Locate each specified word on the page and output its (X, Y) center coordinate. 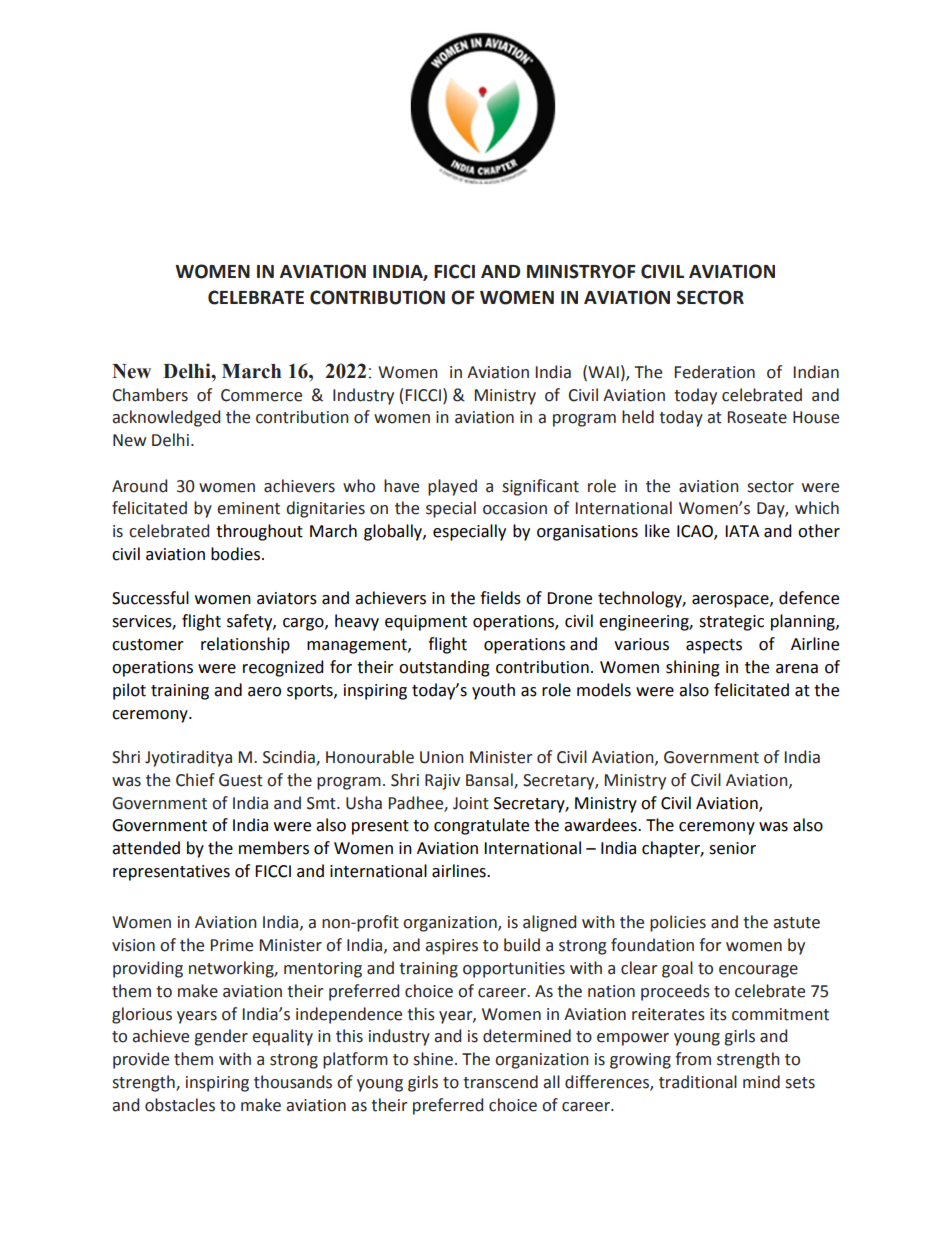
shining (693, 668)
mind (761, 1082)
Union (442, 757)
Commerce (261, 395)
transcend (500, 1082)
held (638, 417)
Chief (195, 780)
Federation (715, 372)
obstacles (180, 1105)
